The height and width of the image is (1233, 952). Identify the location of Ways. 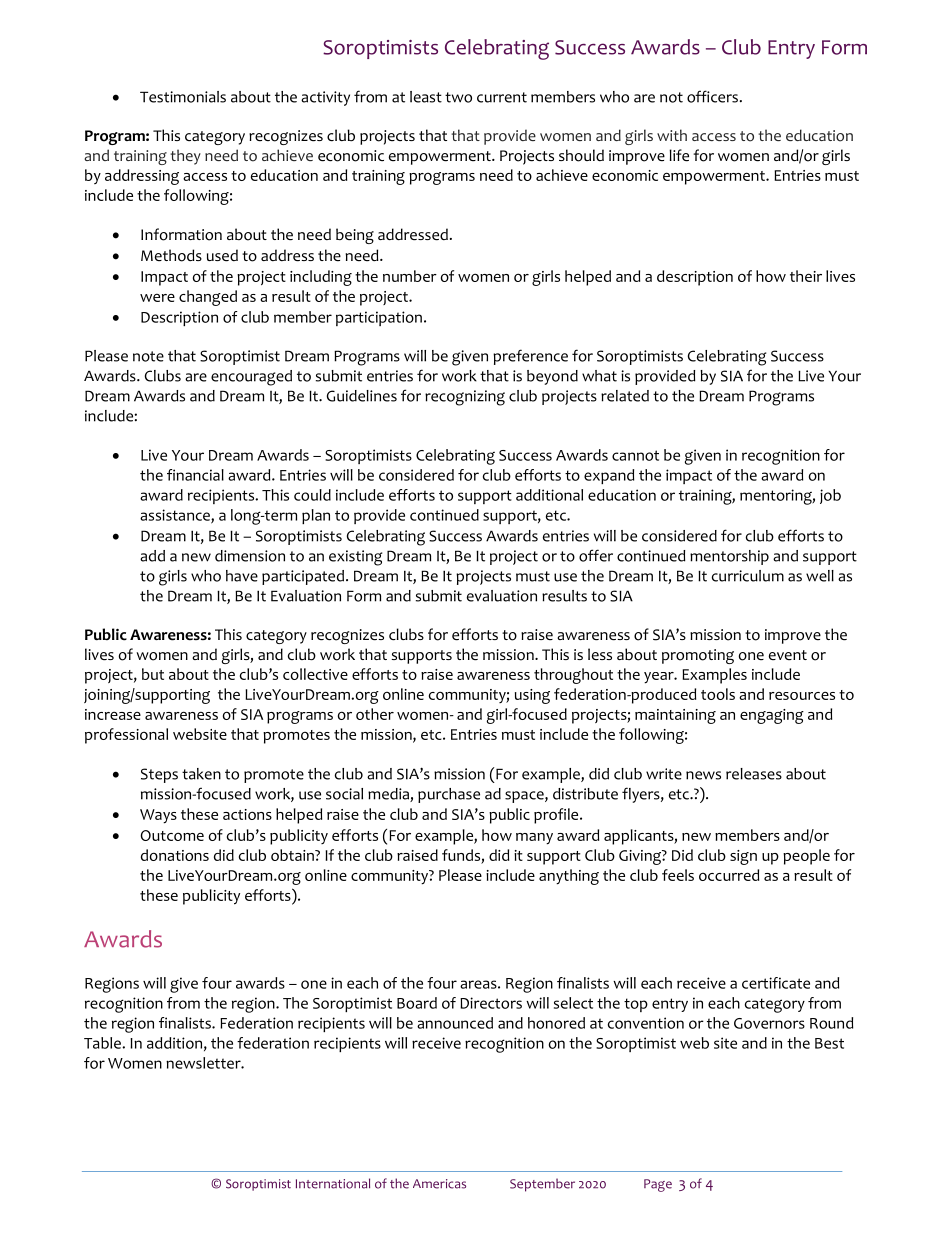
(158, 816).
